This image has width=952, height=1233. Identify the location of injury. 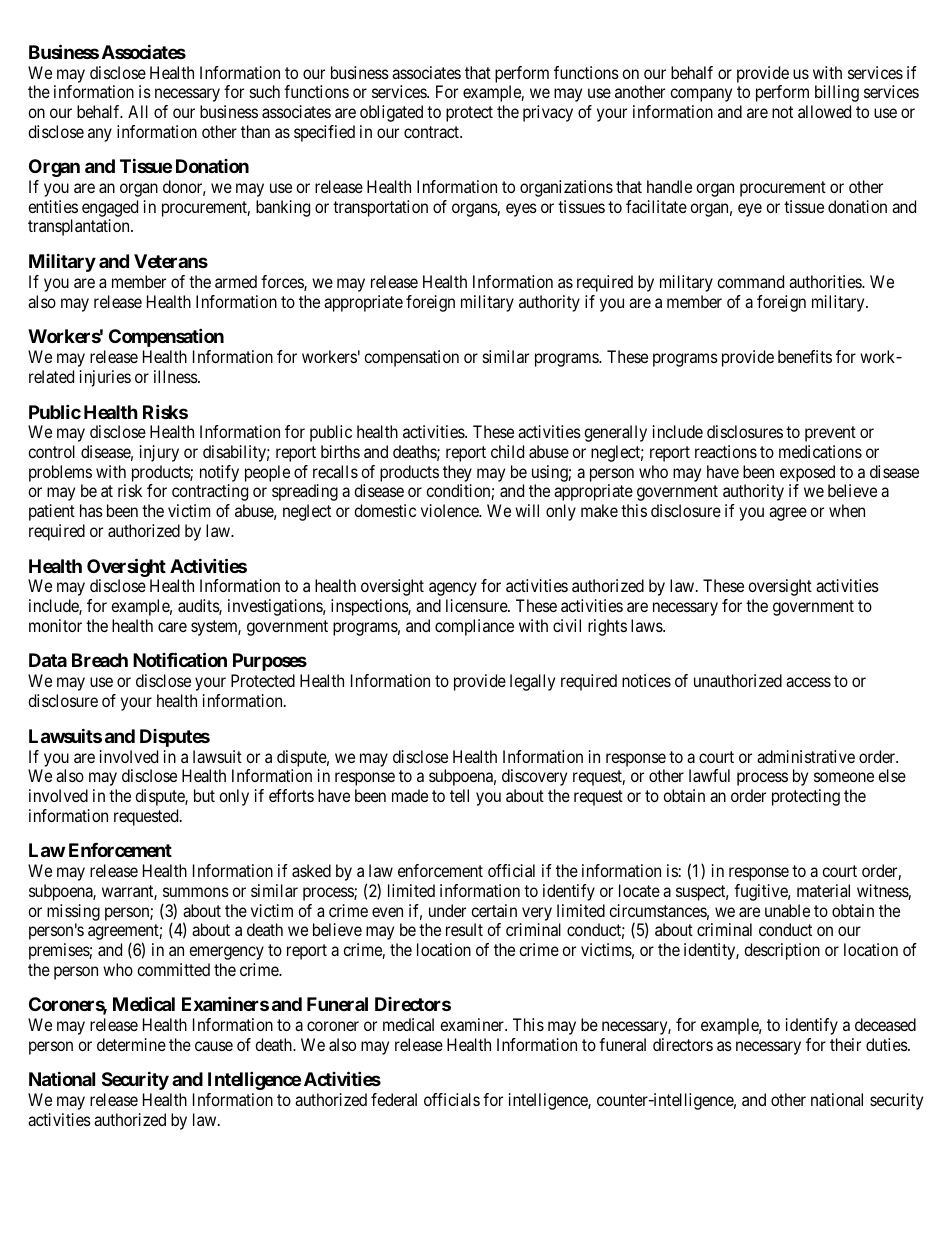
(159, 453).
